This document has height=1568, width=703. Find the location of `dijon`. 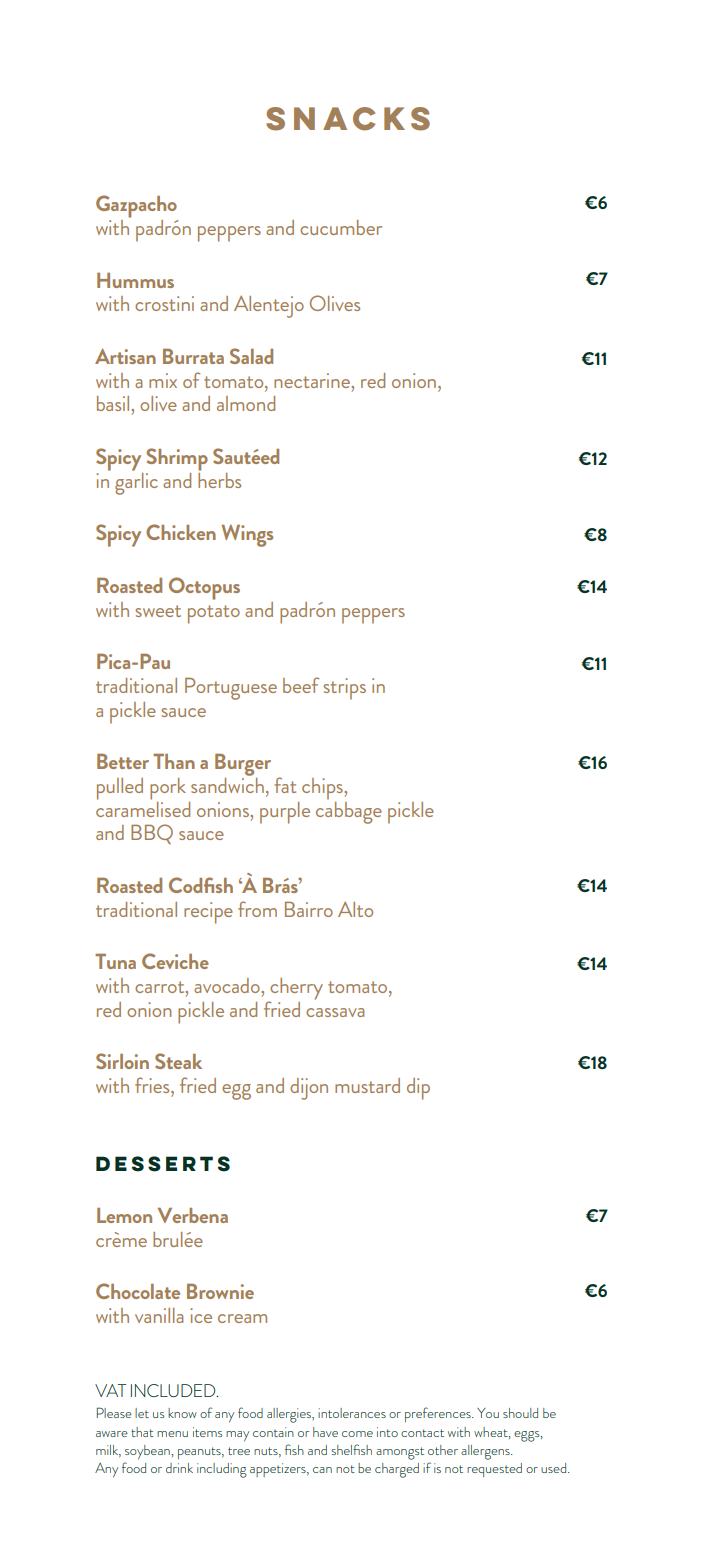

dijon is located at coordinates (309, 1089).
